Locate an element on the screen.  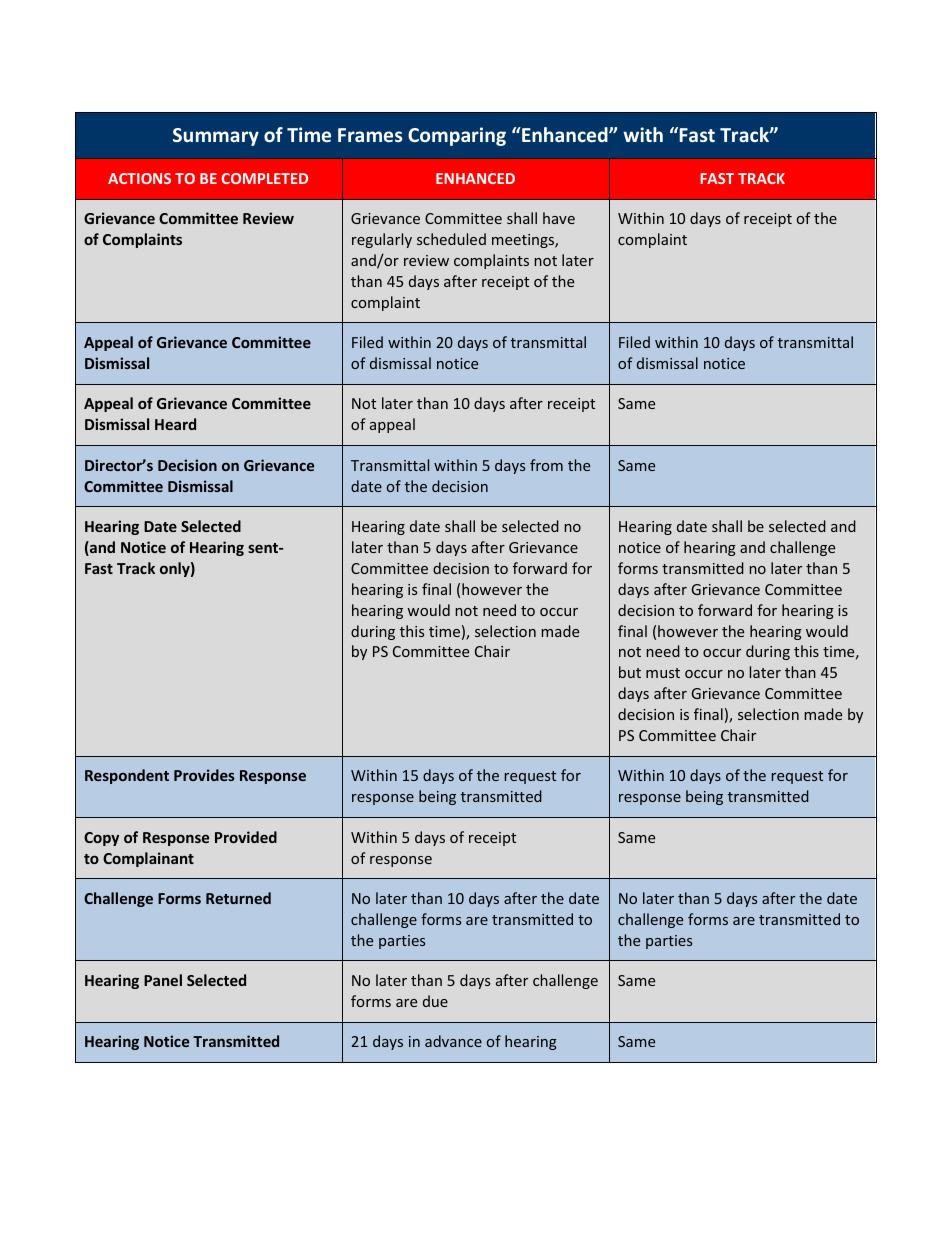
advance is located at coordinates (453, 1041).
